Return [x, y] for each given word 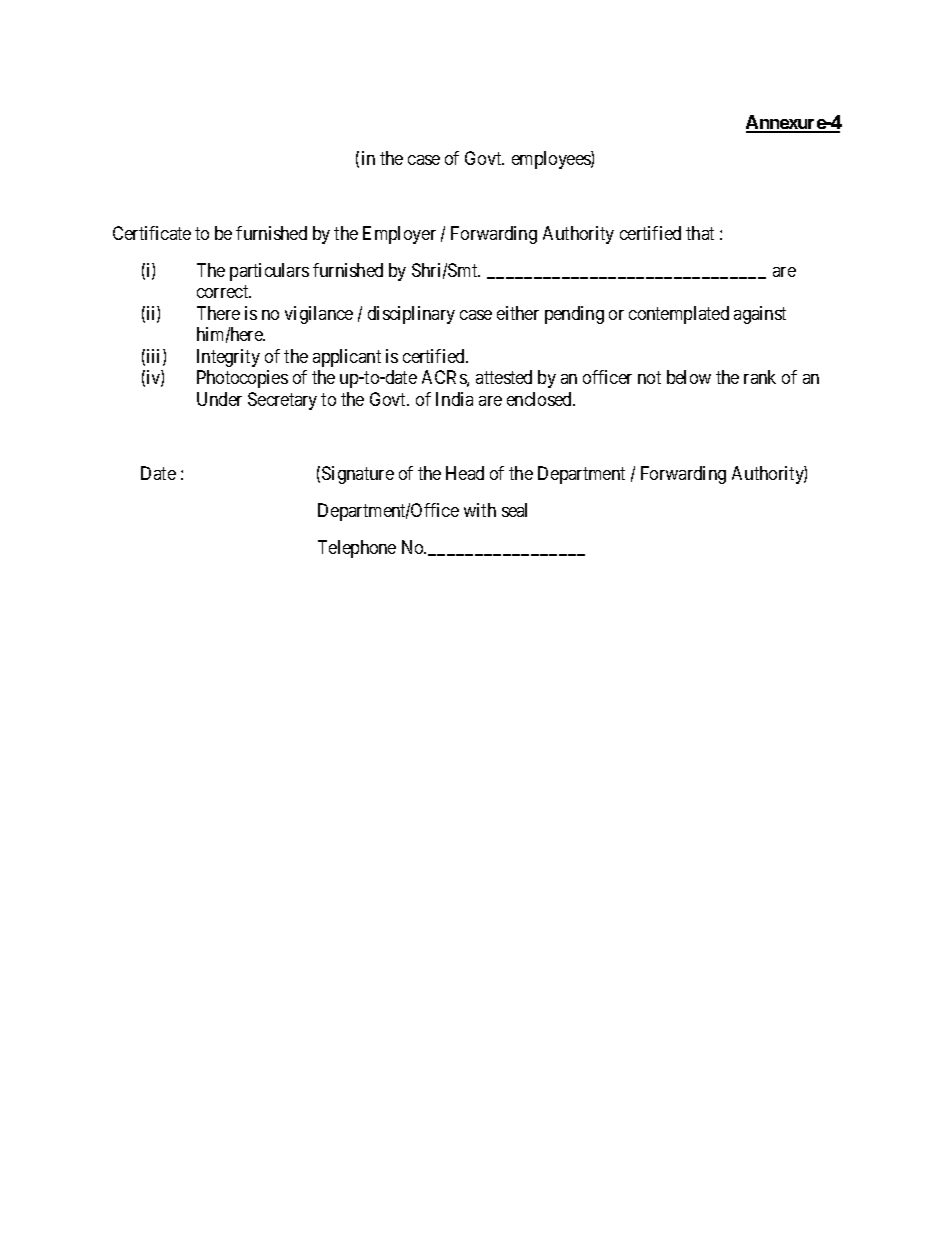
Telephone [357, 549]
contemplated [679, 315]
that [700, 233]
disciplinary [411, 315]
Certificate [152, 233]
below [689, 377]
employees [552, 160]
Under [219, 399]
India [454, 399]
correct [224, 291]
